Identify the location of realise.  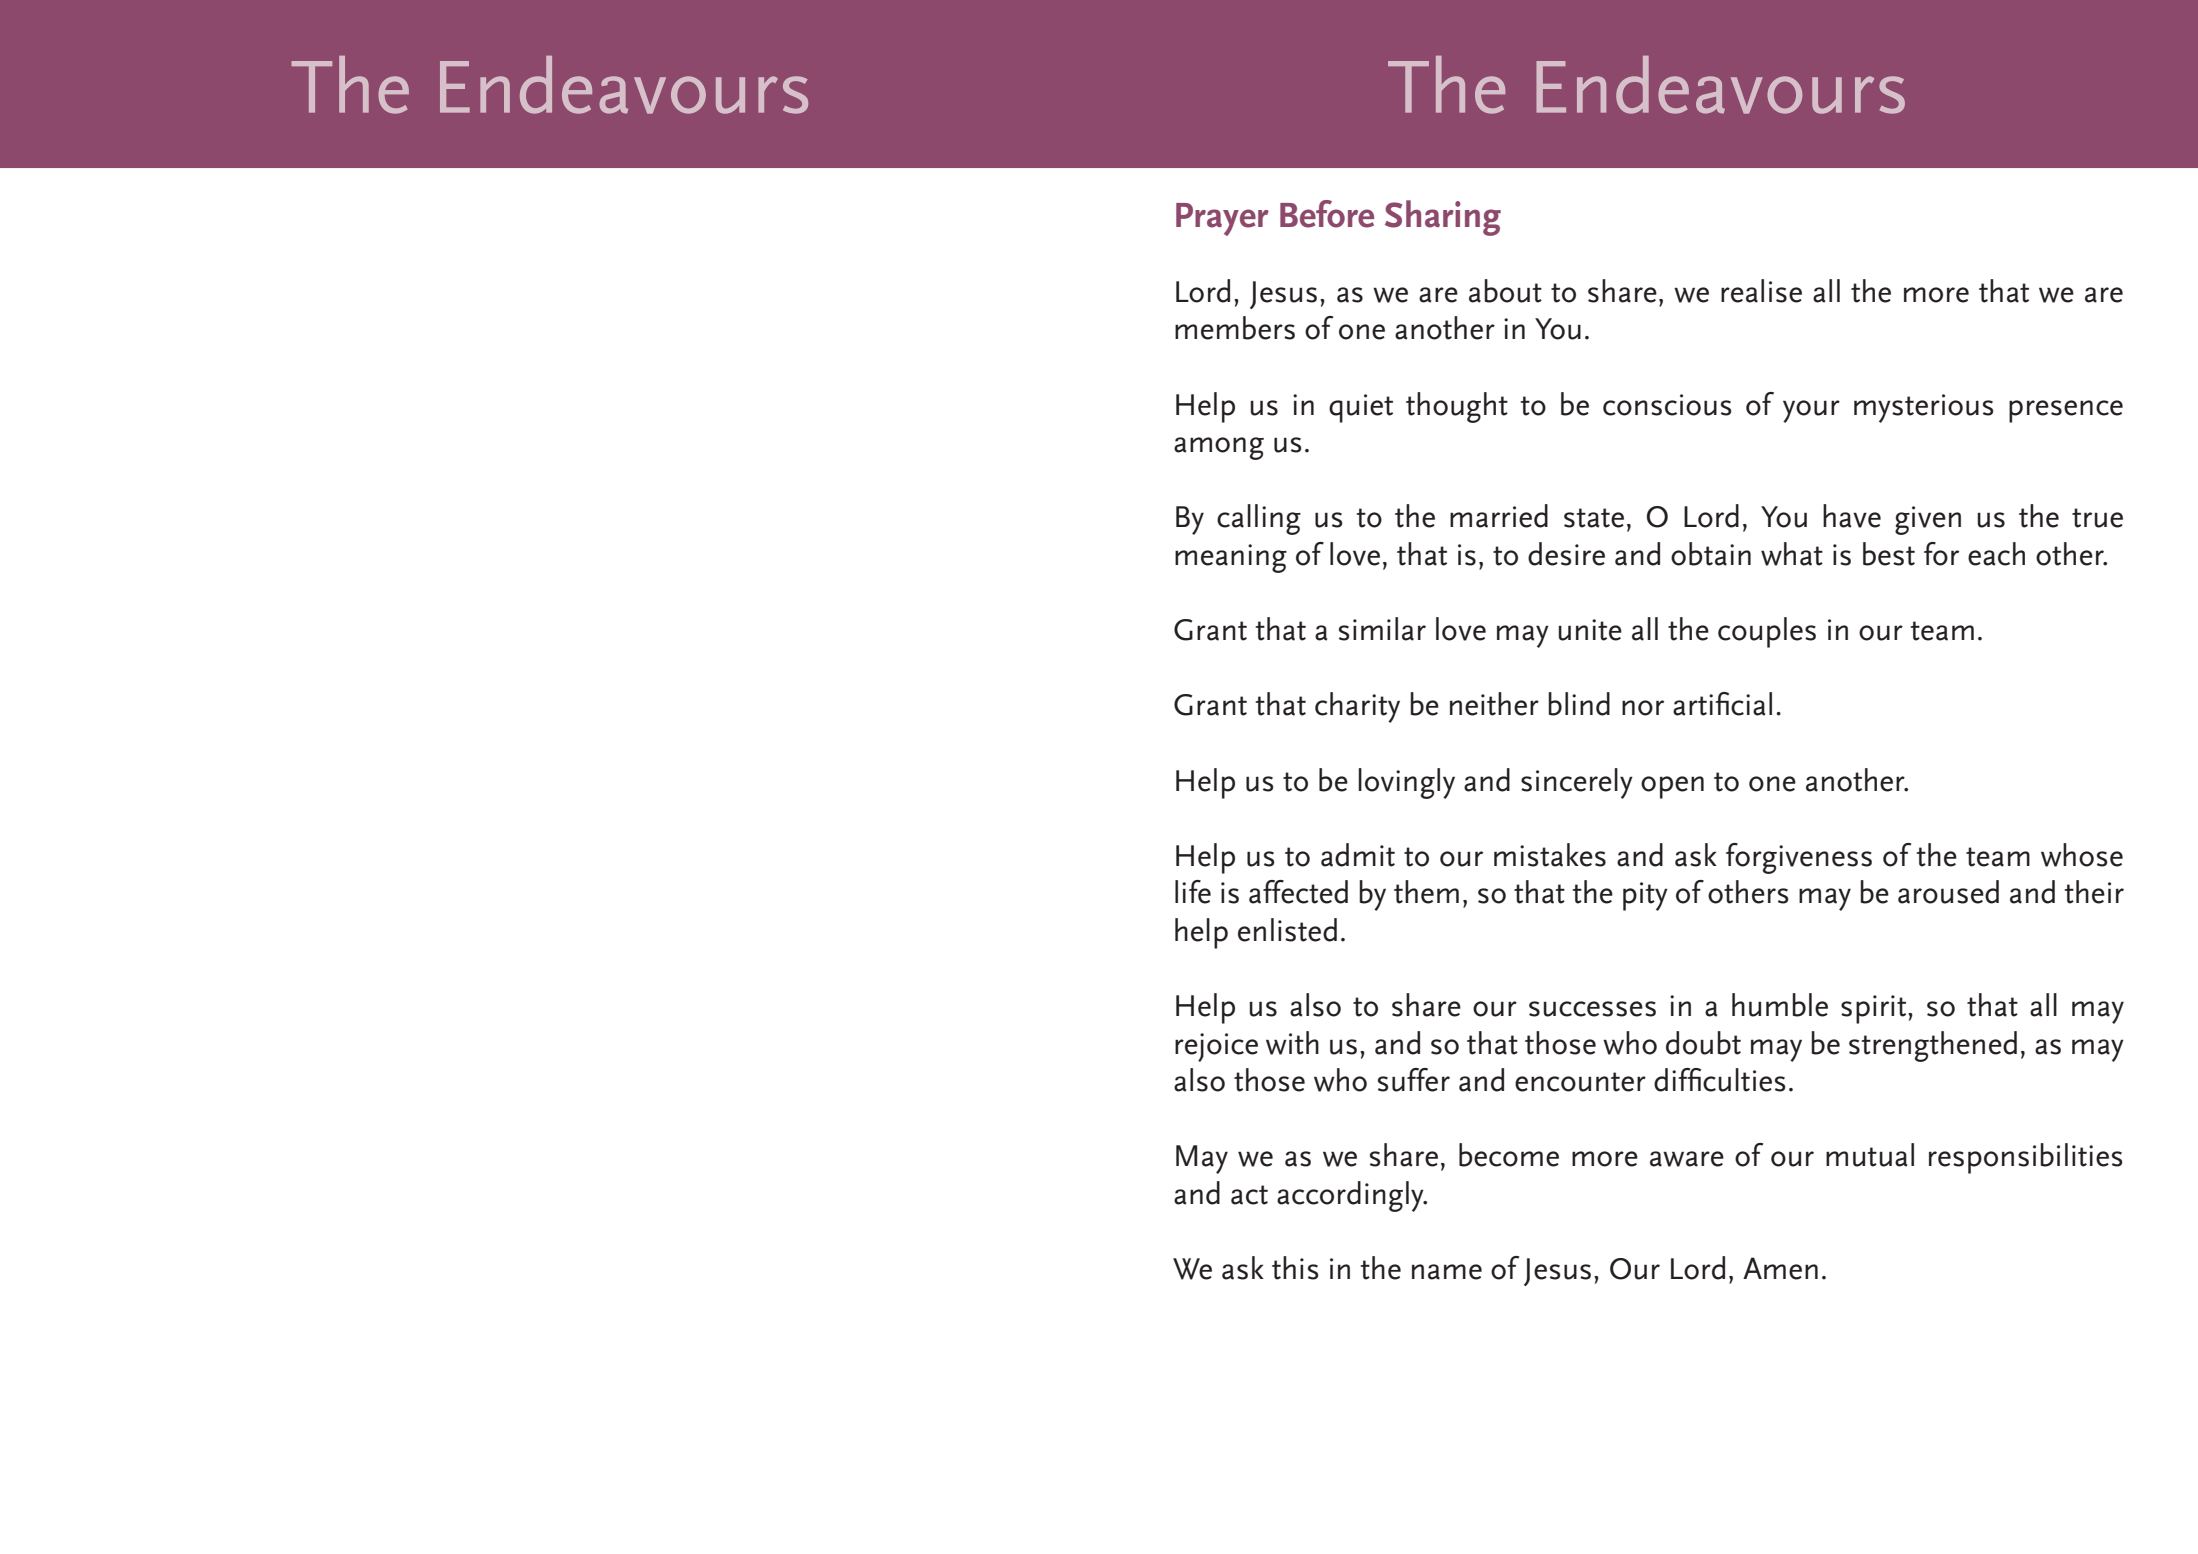
(1761, 291).
